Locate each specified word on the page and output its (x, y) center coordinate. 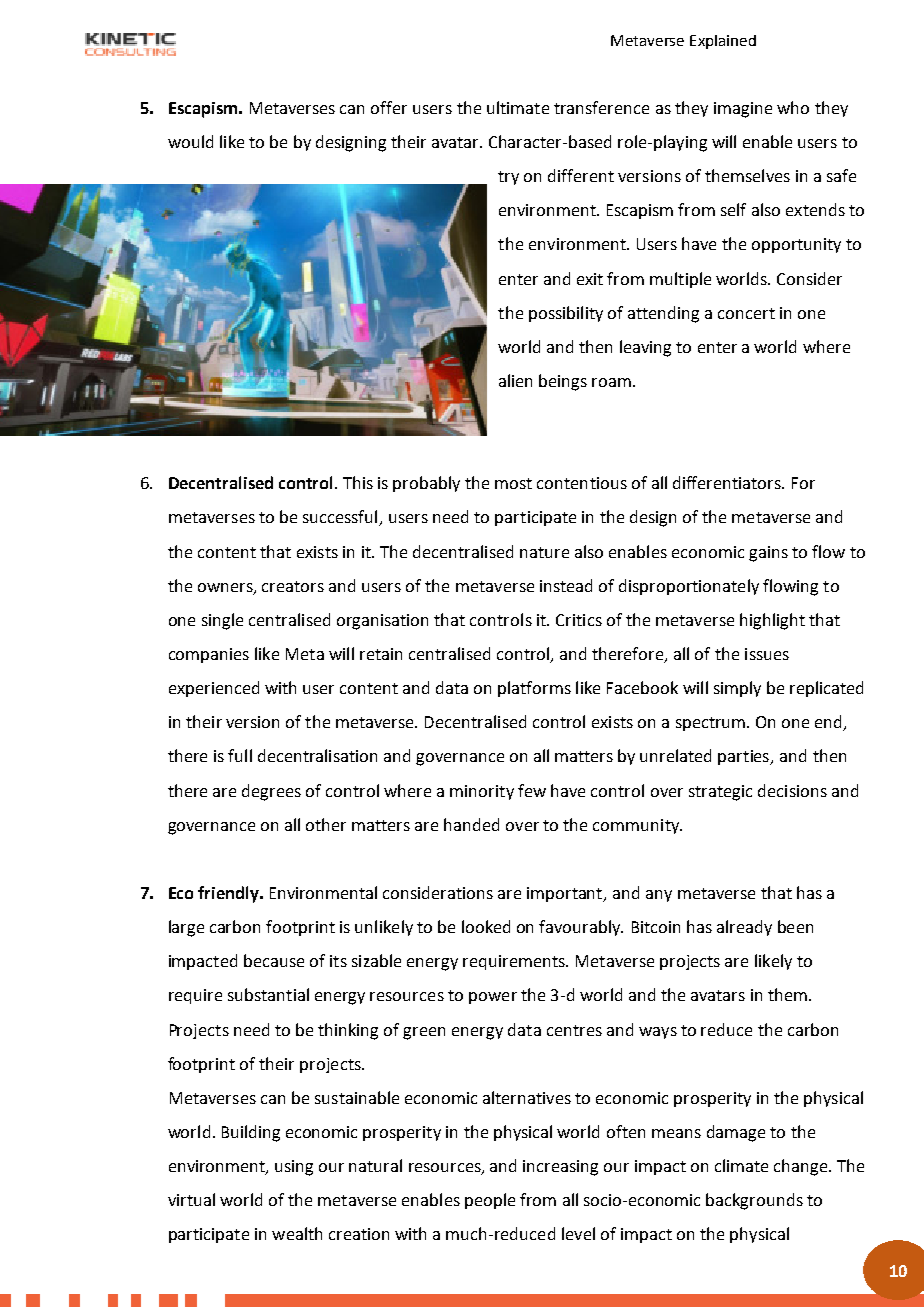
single (222, 621)
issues (767, 654)
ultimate (518, 107)
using (294, 1168)
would (190, 141)
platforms (534, 689)
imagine (743, 110)
